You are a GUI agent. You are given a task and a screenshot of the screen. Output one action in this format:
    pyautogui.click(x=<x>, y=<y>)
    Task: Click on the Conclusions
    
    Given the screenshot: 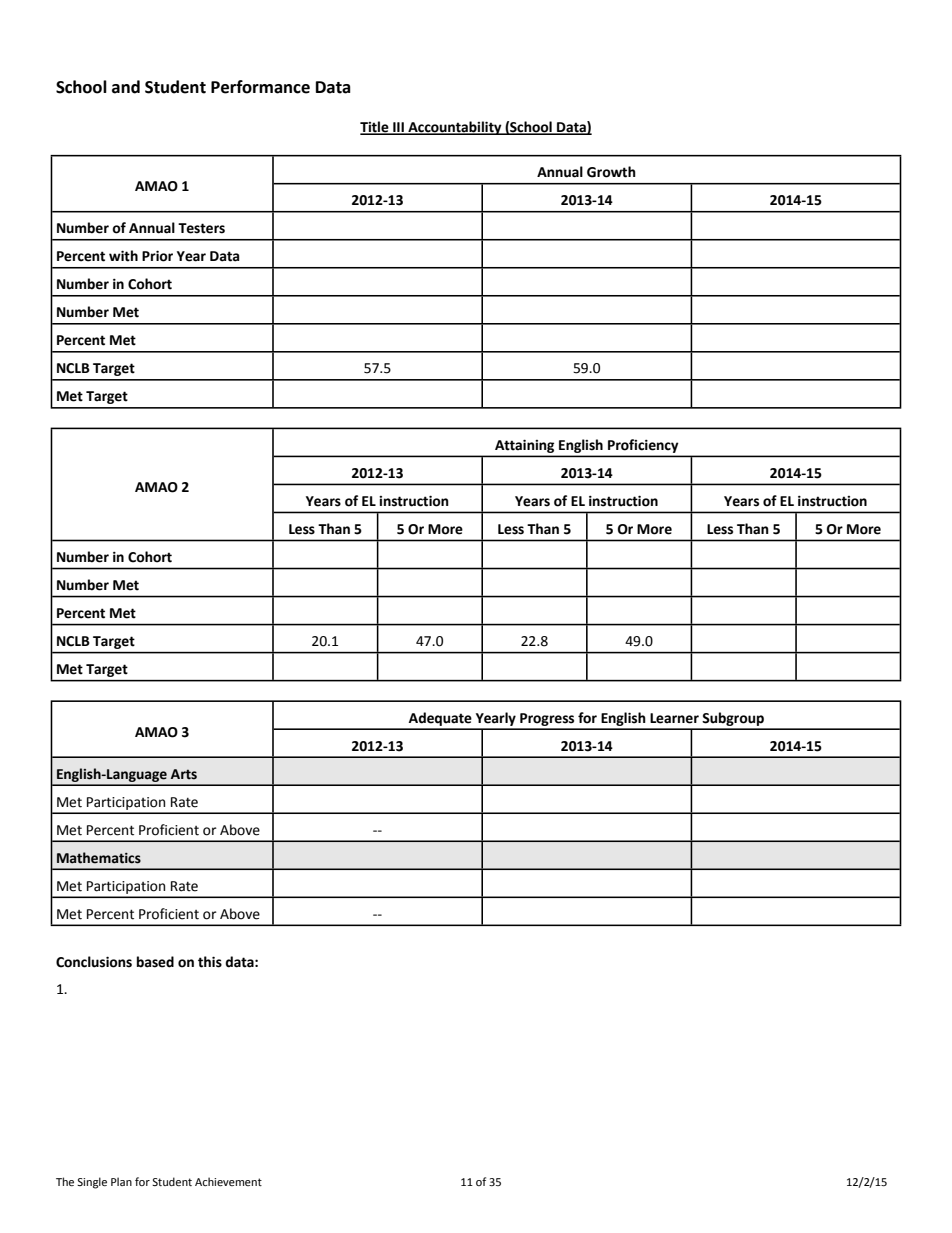 What is the action you would take?
    pyautogui.click(x=94, y=962)
